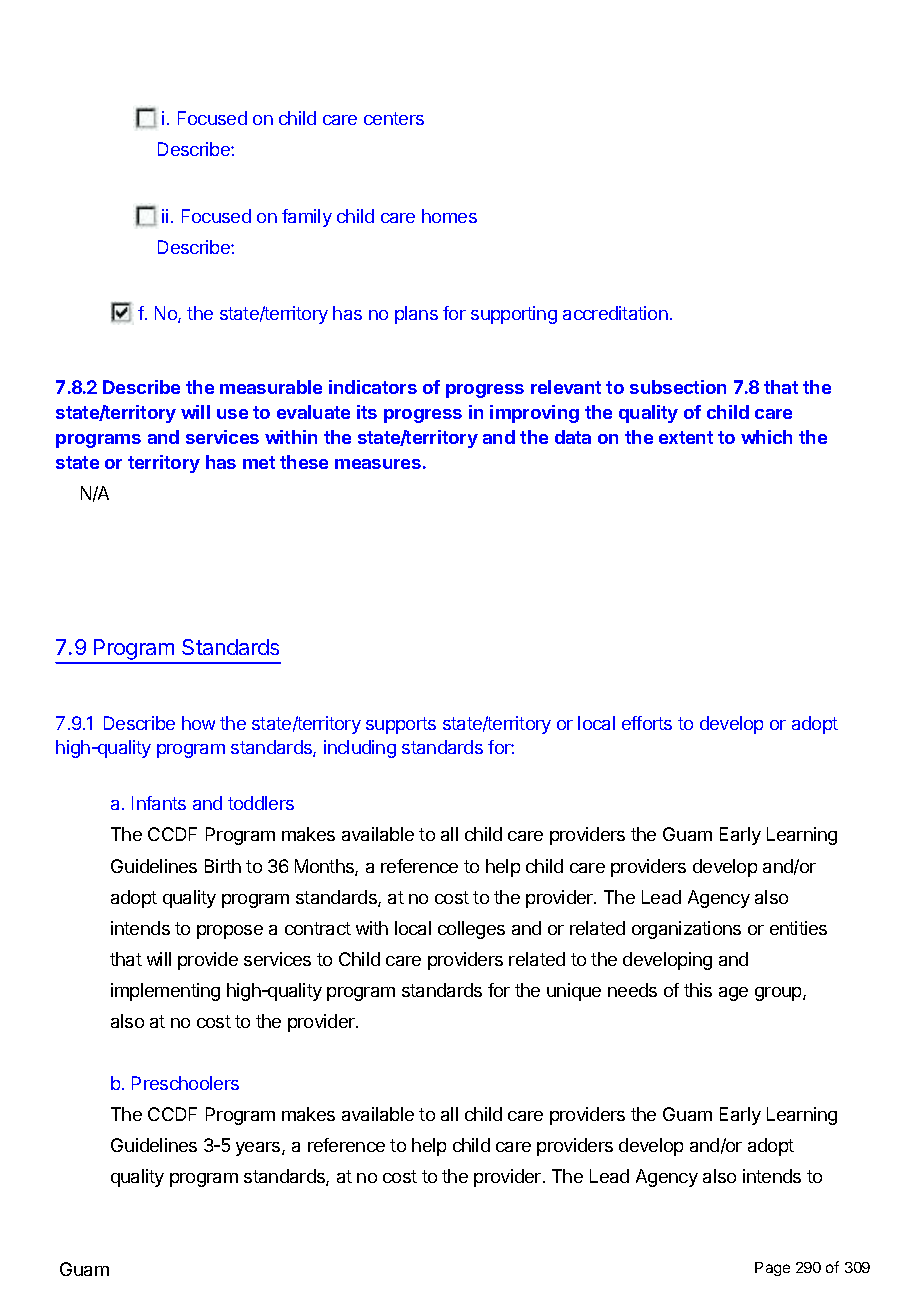  Describe the element at coordinates (307, 218) in the screenshot. I see `family` at that location.
